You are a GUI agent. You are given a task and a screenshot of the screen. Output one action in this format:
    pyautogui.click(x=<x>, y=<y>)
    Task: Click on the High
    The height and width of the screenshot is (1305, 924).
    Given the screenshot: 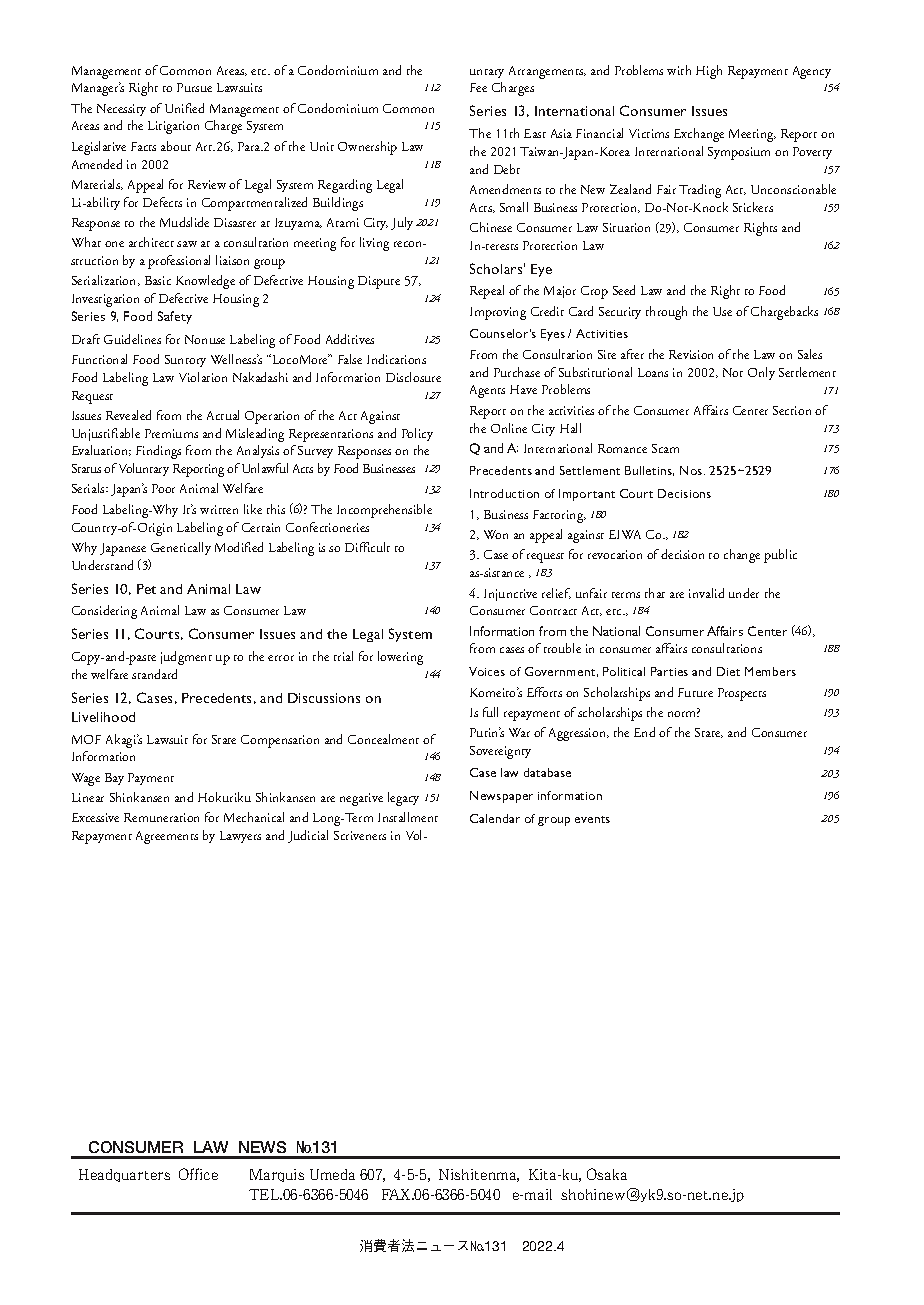 What is the action you would take?
    pyautogui.click(x=709, y=72)
